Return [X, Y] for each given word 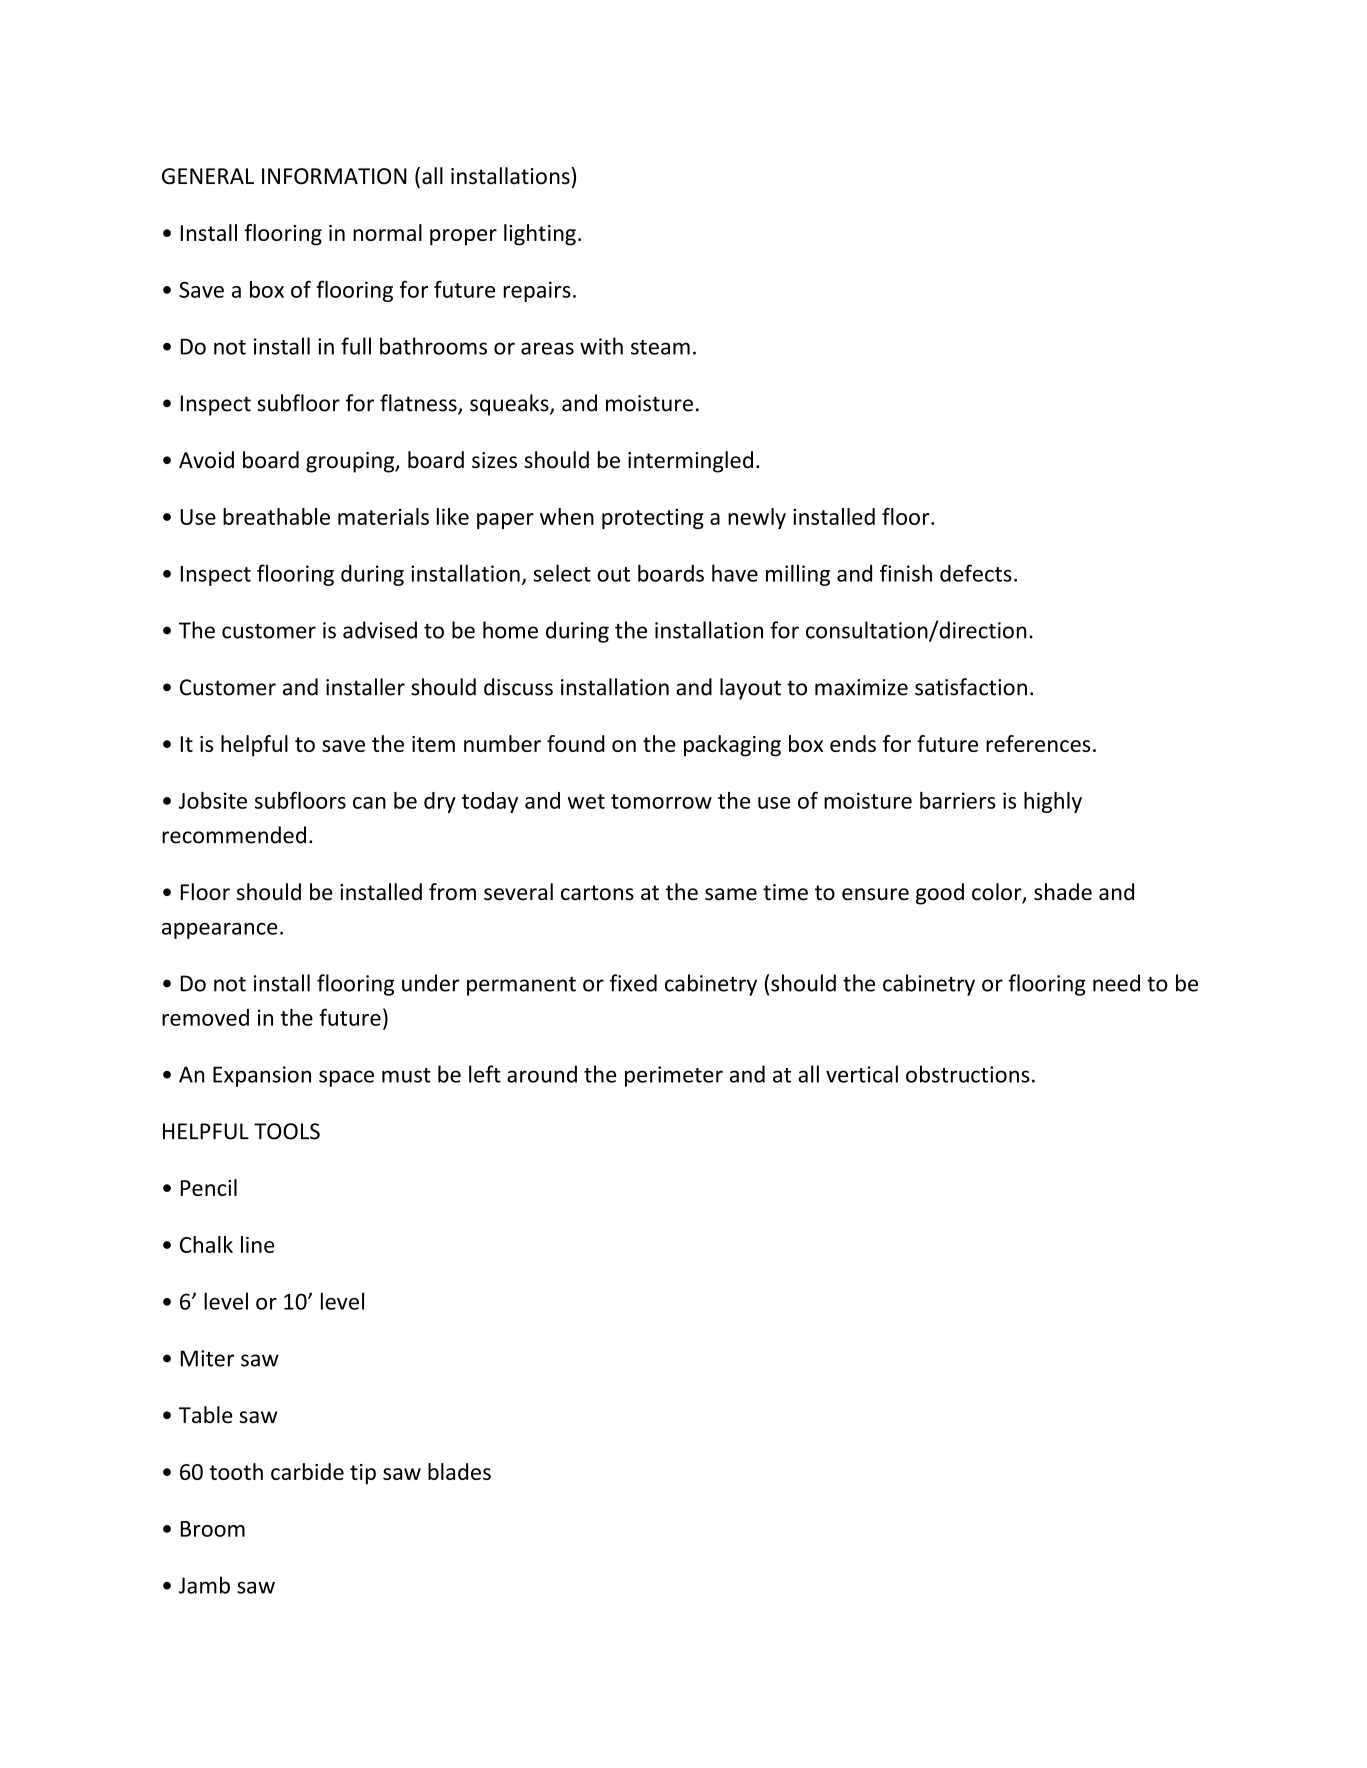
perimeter [674, 1076]
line [258, 1244]
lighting [540, 235]
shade [1063, 892]
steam [660, 347]
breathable [276, 516]
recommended [234, 835]
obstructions [968, 1074]
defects [976, 573]
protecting [653, 519]
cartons [597, 893]
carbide [307, 1471]
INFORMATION [334, 176]
